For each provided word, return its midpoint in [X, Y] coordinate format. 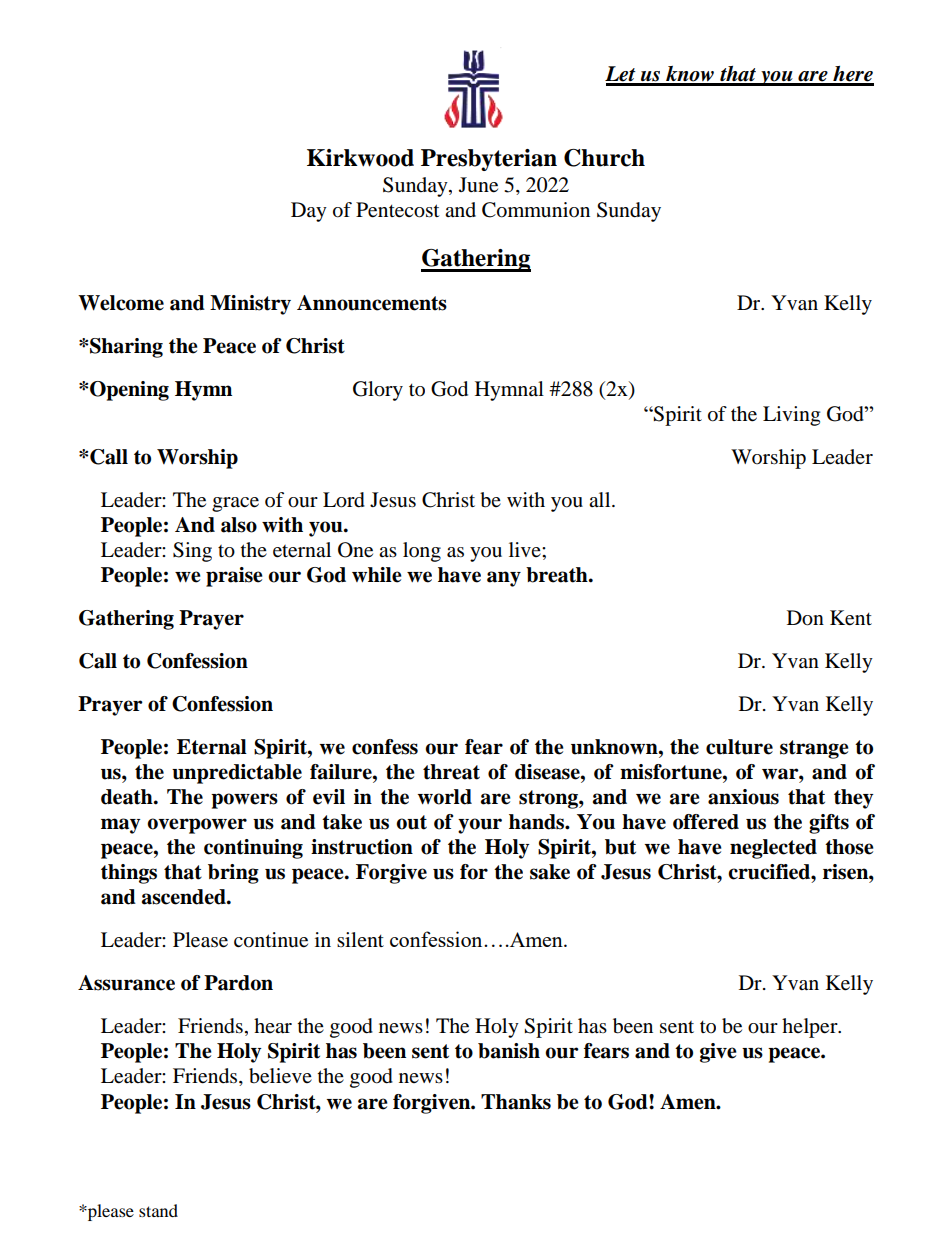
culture [739, 747]
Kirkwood [360, 158]
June [478, 185]
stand [158, 1210]
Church [604, 158]
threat [451, 772]
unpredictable [237, 774]
